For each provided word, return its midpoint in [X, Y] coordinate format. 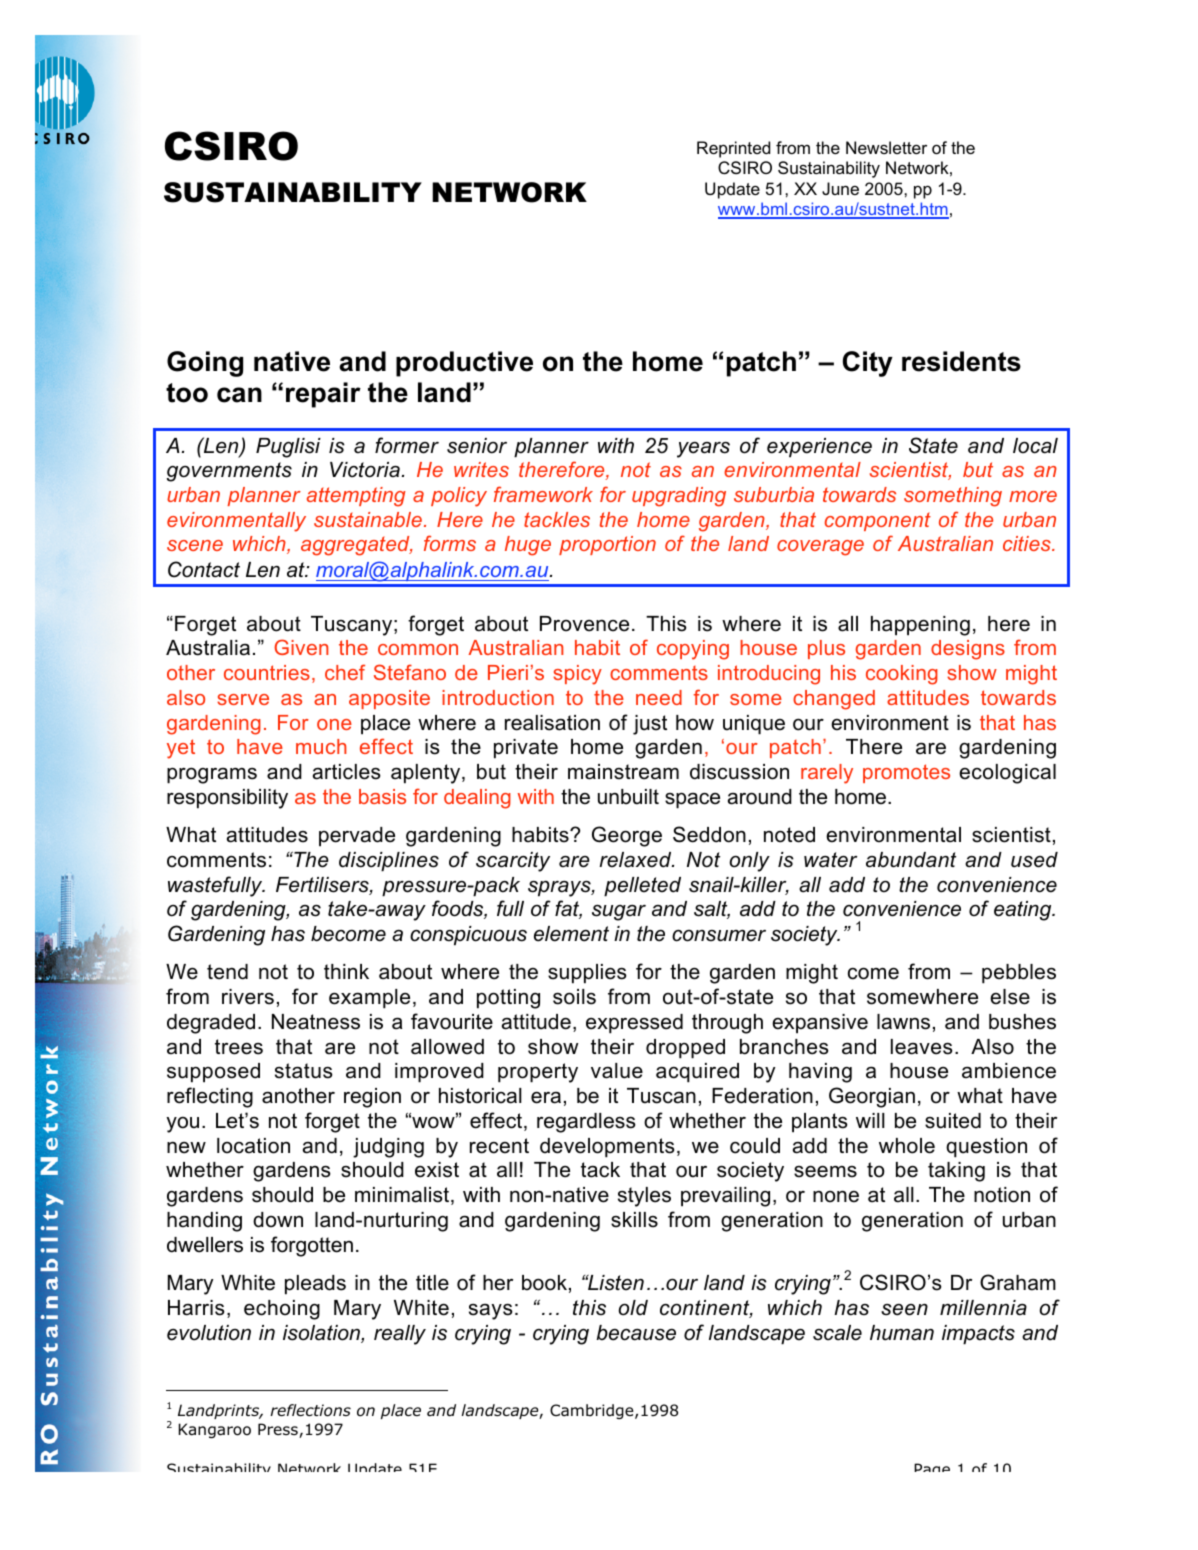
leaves [922, 1047]
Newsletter [886, 147]
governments [229, 472]
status [304, 1071]
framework [543, 494]
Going [205, 364]
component [878, 521]
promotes [906, 773]
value [617, 1071]
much [321, 746]
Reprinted [733, 149]
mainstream [623, 772]
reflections [310, 1410]
